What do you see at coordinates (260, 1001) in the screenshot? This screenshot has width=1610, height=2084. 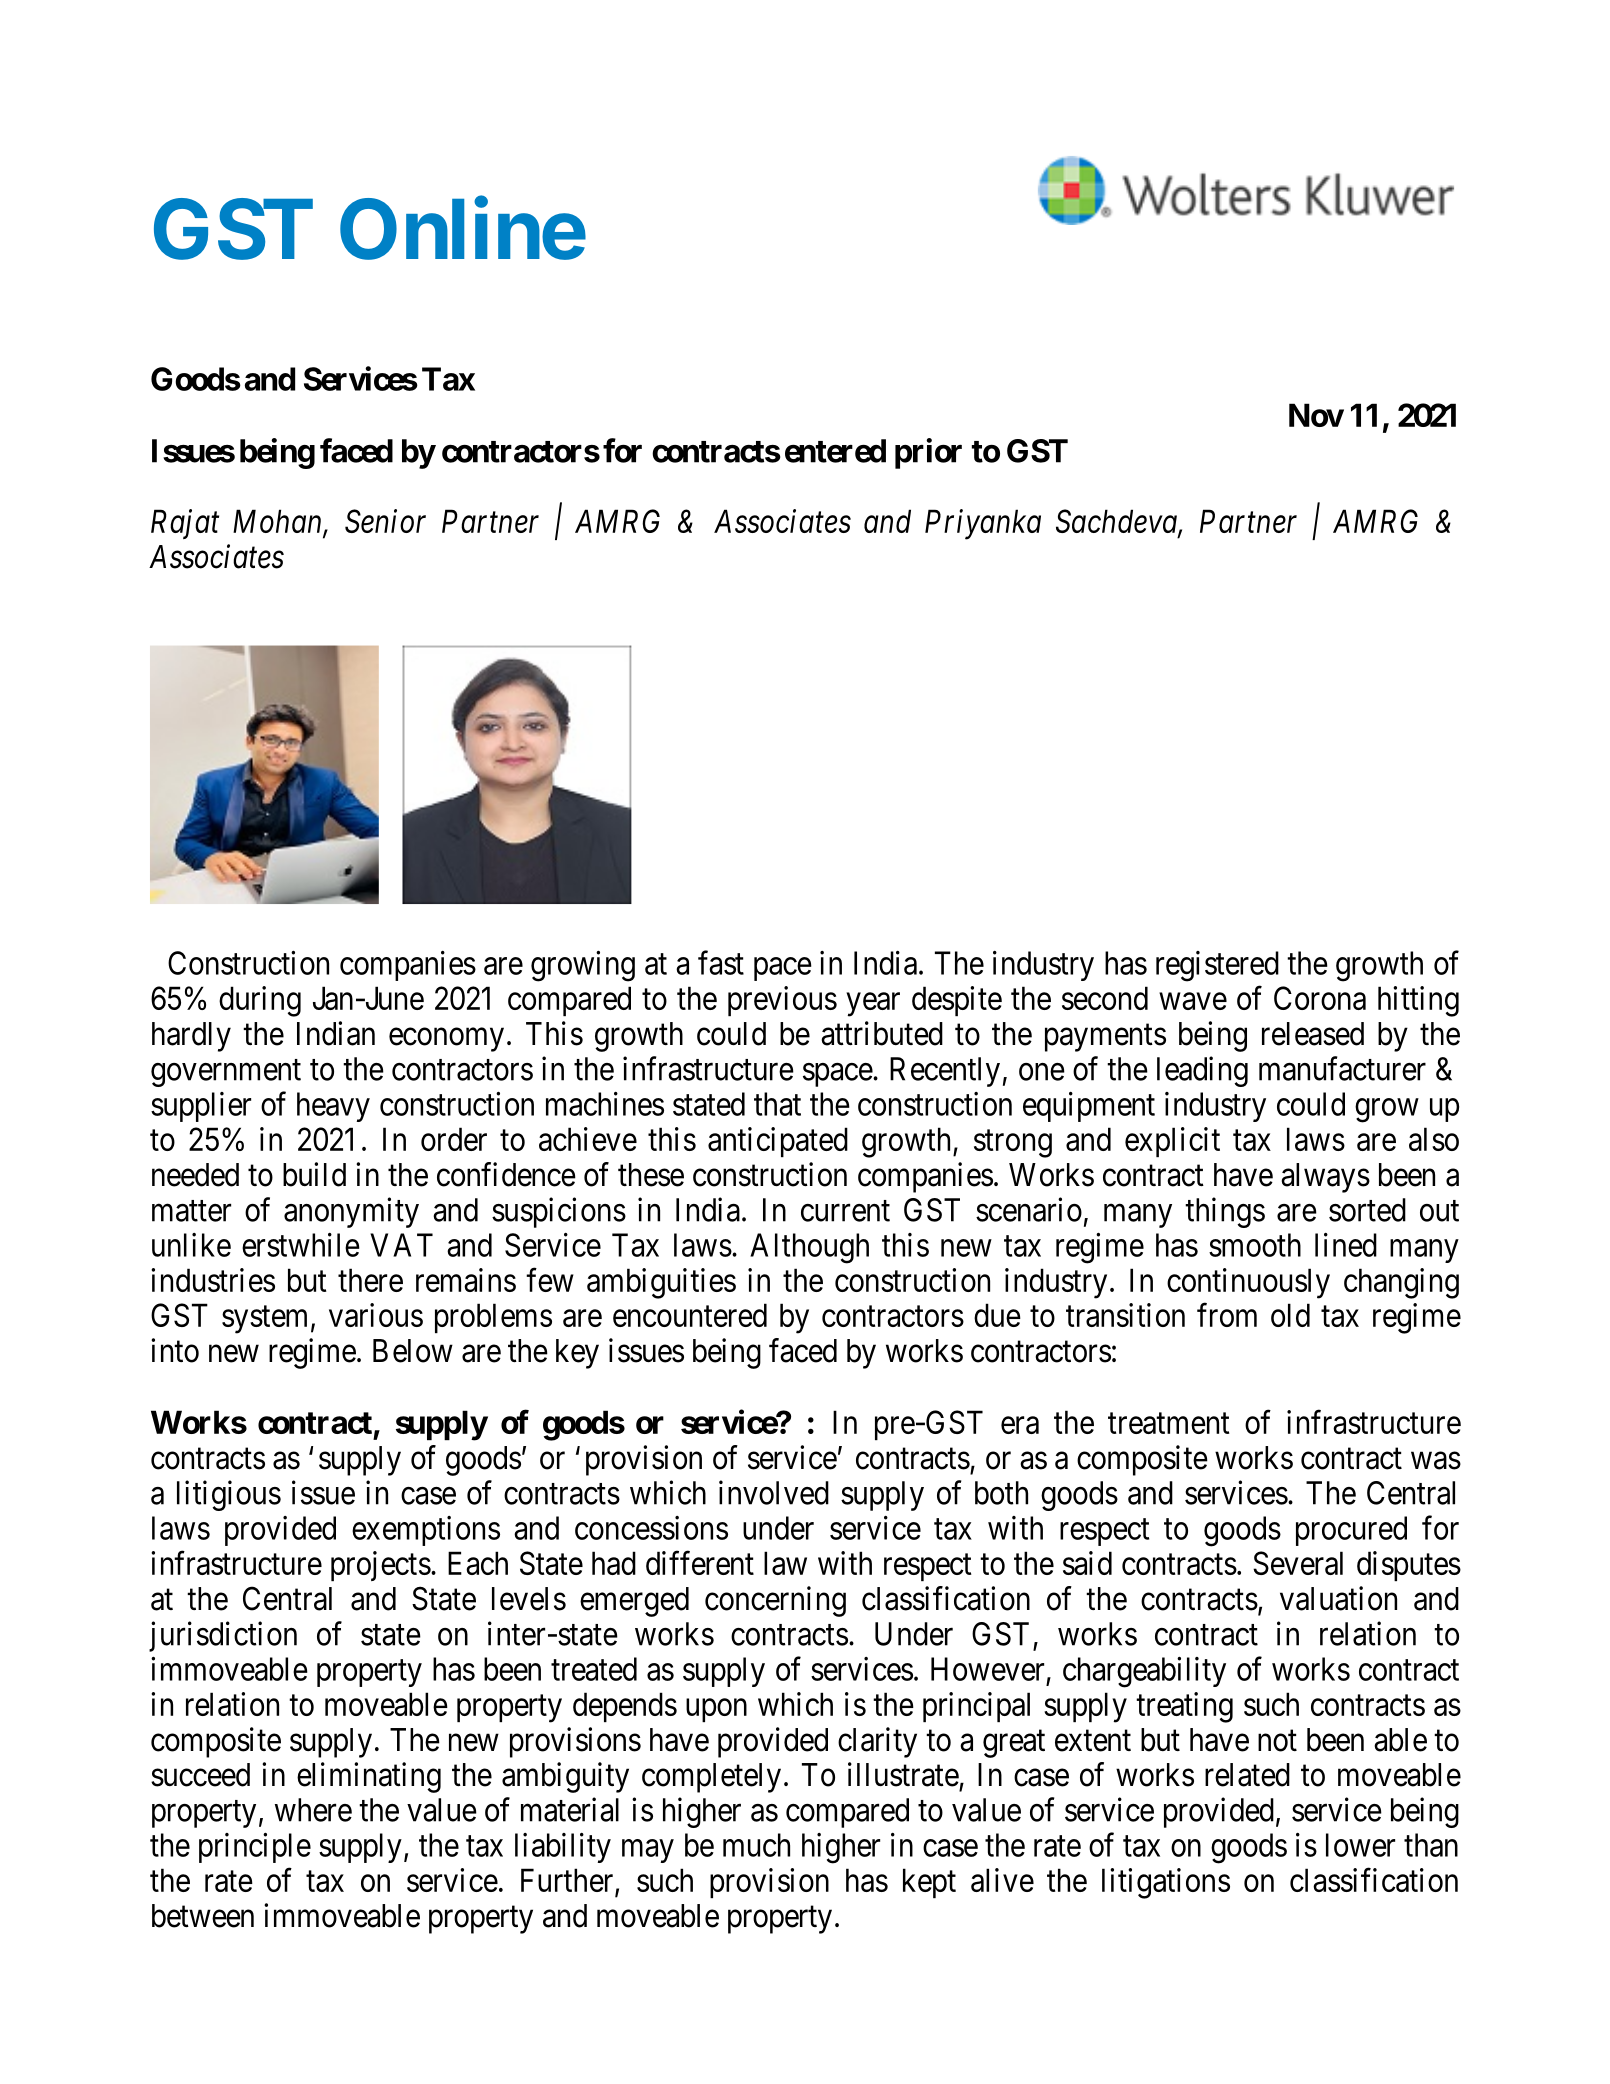 I see `during` at bounding box center [260, 1001].
